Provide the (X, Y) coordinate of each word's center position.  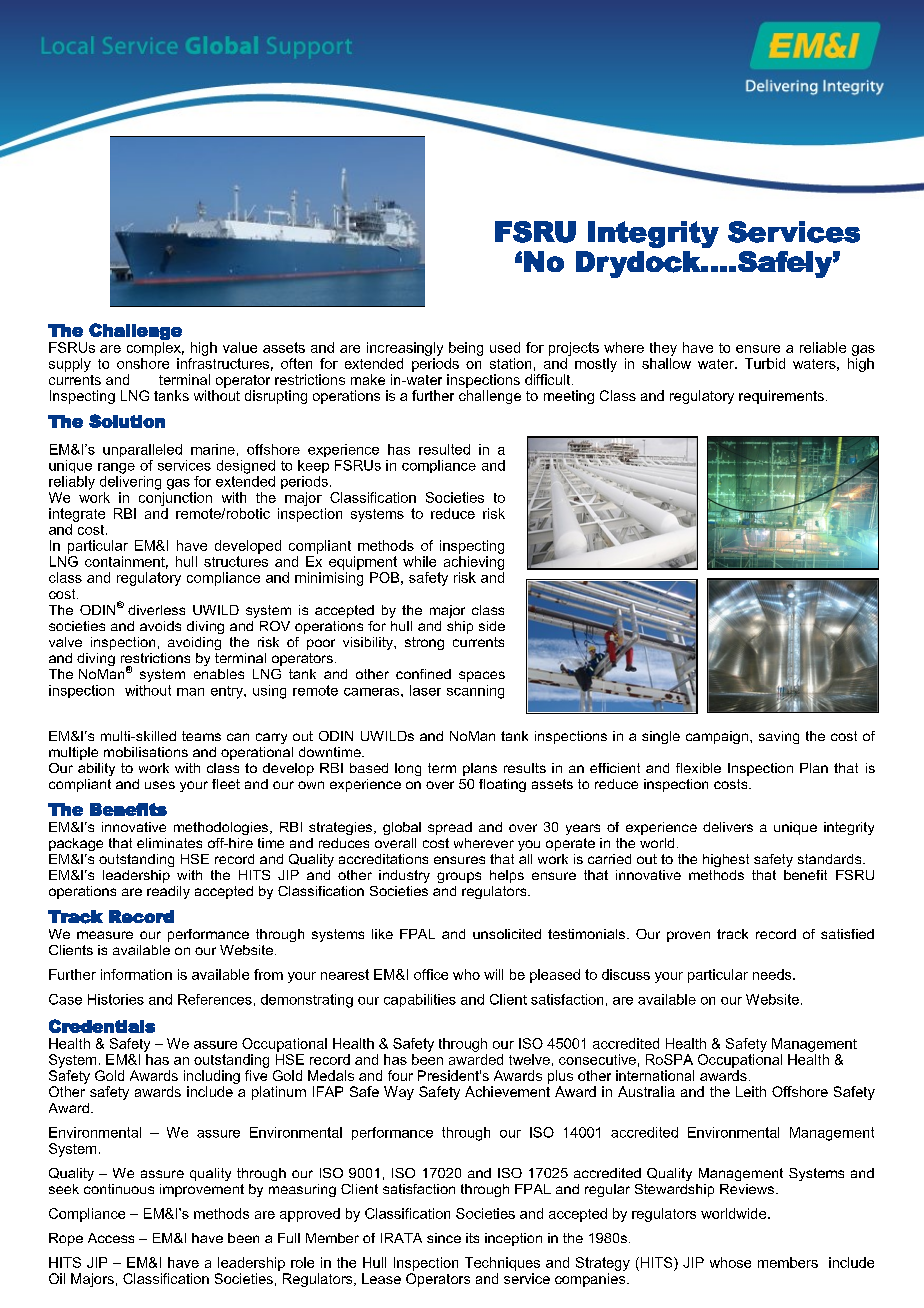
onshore (143, 363)
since (444, 1238)
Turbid (765, 363)
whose (730, 1262)
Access (111, 1238)
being (466, 349)
